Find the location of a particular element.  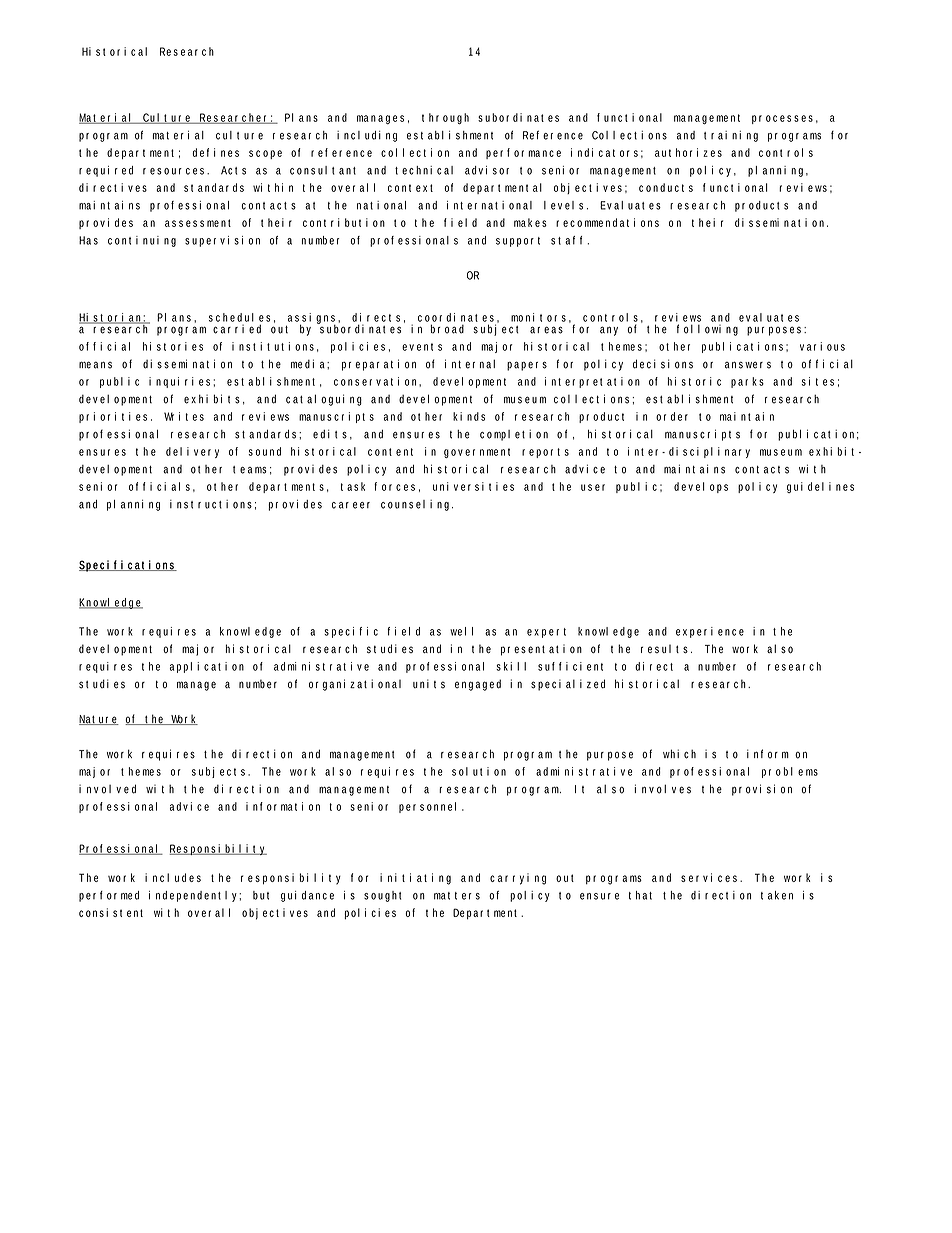

delivery is located at coordinates (192, 452).
